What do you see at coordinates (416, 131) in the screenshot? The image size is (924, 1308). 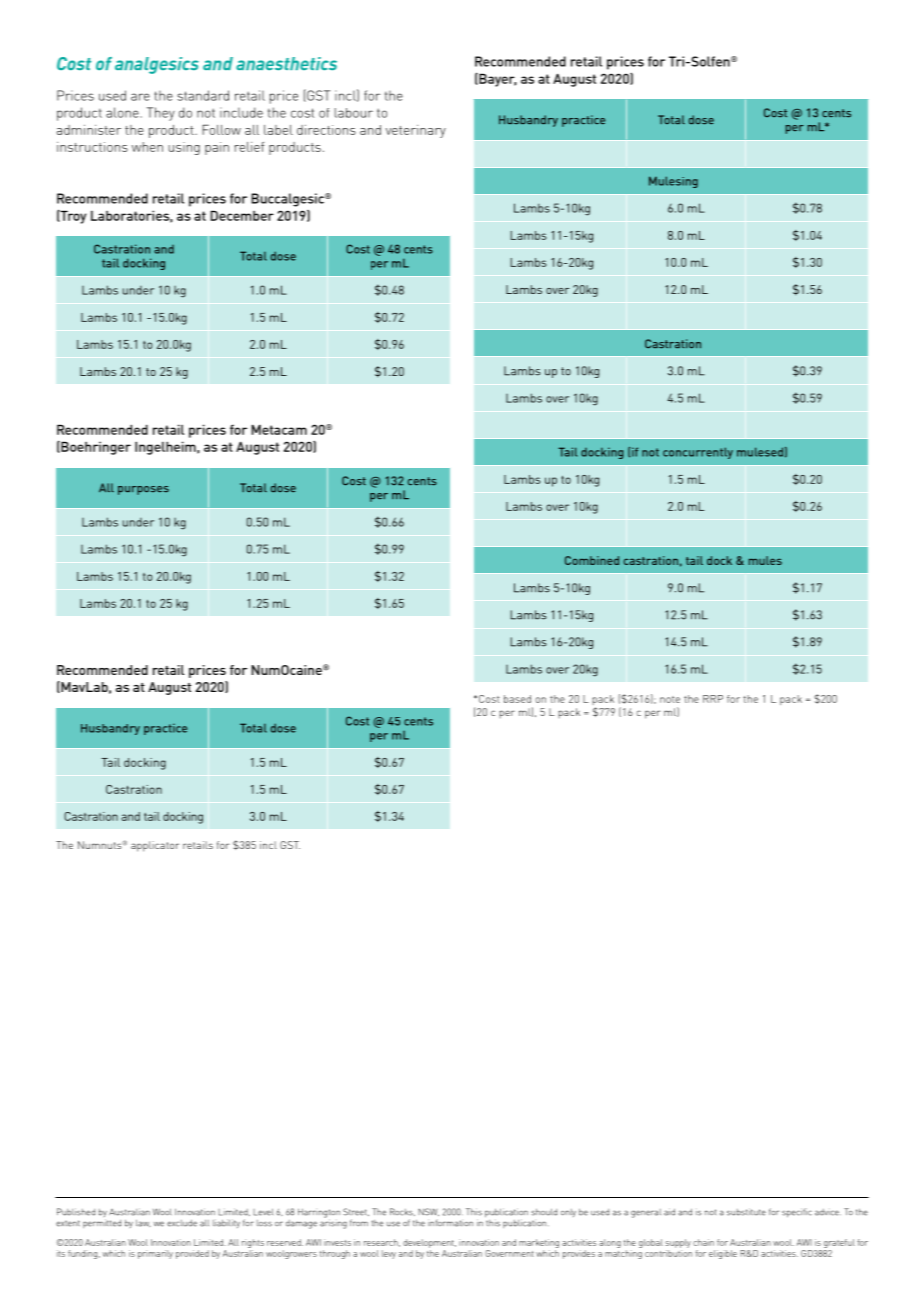 I see `veterinary` at bounding box center [416, 131].
